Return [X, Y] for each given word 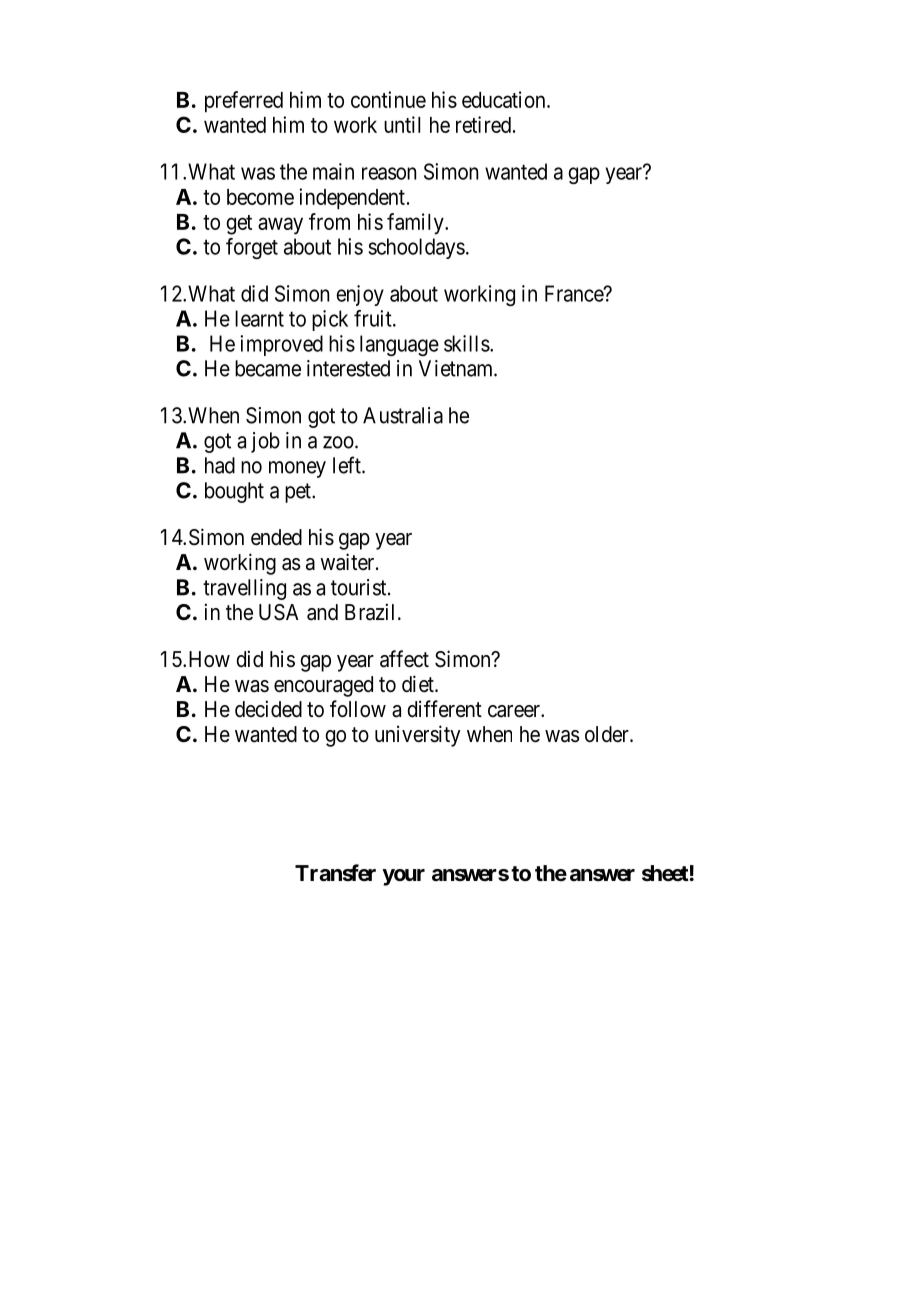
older [608, 734]
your [403, 877]
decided [268, 709]
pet [299, 493]
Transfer [335, 873]
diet [419, 684]
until [402, 124]
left [348, 465]
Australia [403, 415]
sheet [665, 873]
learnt [259, 318]
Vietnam [457, 368]
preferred [244, 102]
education [505, 99]
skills [467, 343]
